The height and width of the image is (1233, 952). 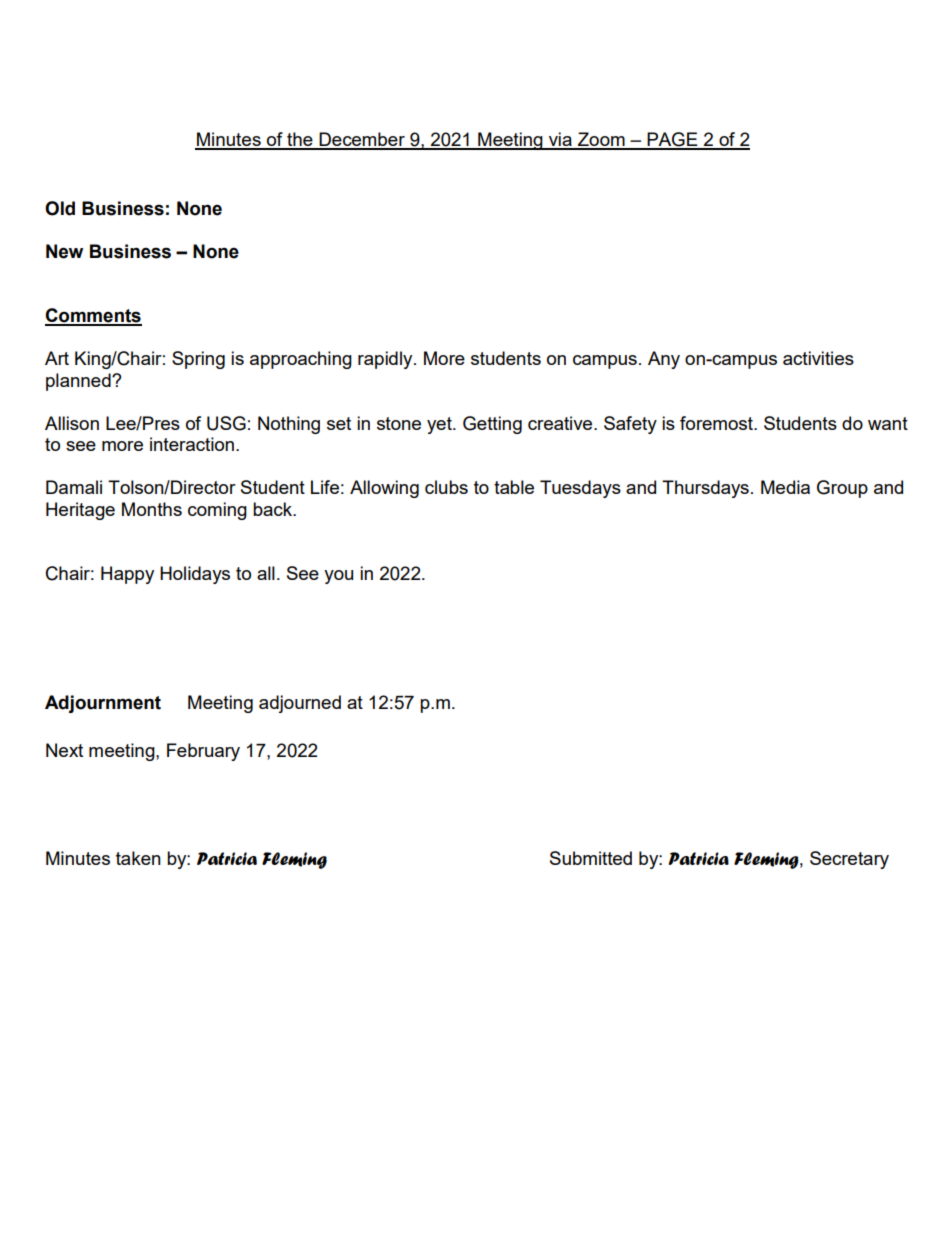 What do you see at coordinates (591, 858) in the image?
I see `Submitted` at bounding box center [591, 858].
